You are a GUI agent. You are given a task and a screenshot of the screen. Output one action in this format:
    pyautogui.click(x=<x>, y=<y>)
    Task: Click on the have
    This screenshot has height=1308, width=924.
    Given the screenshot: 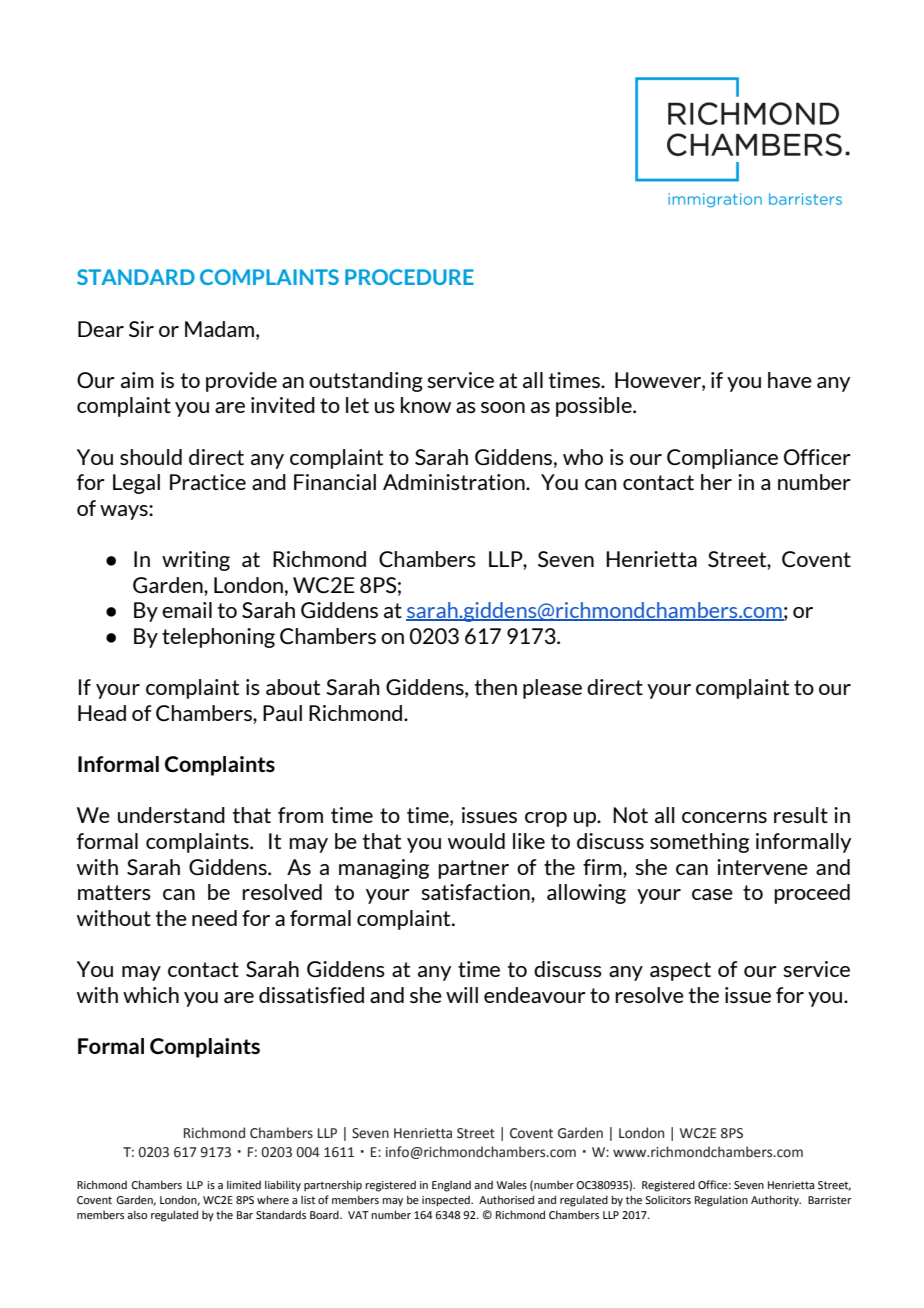 What is the action you would take?
    pyautogui.click(x=790, y=380)
